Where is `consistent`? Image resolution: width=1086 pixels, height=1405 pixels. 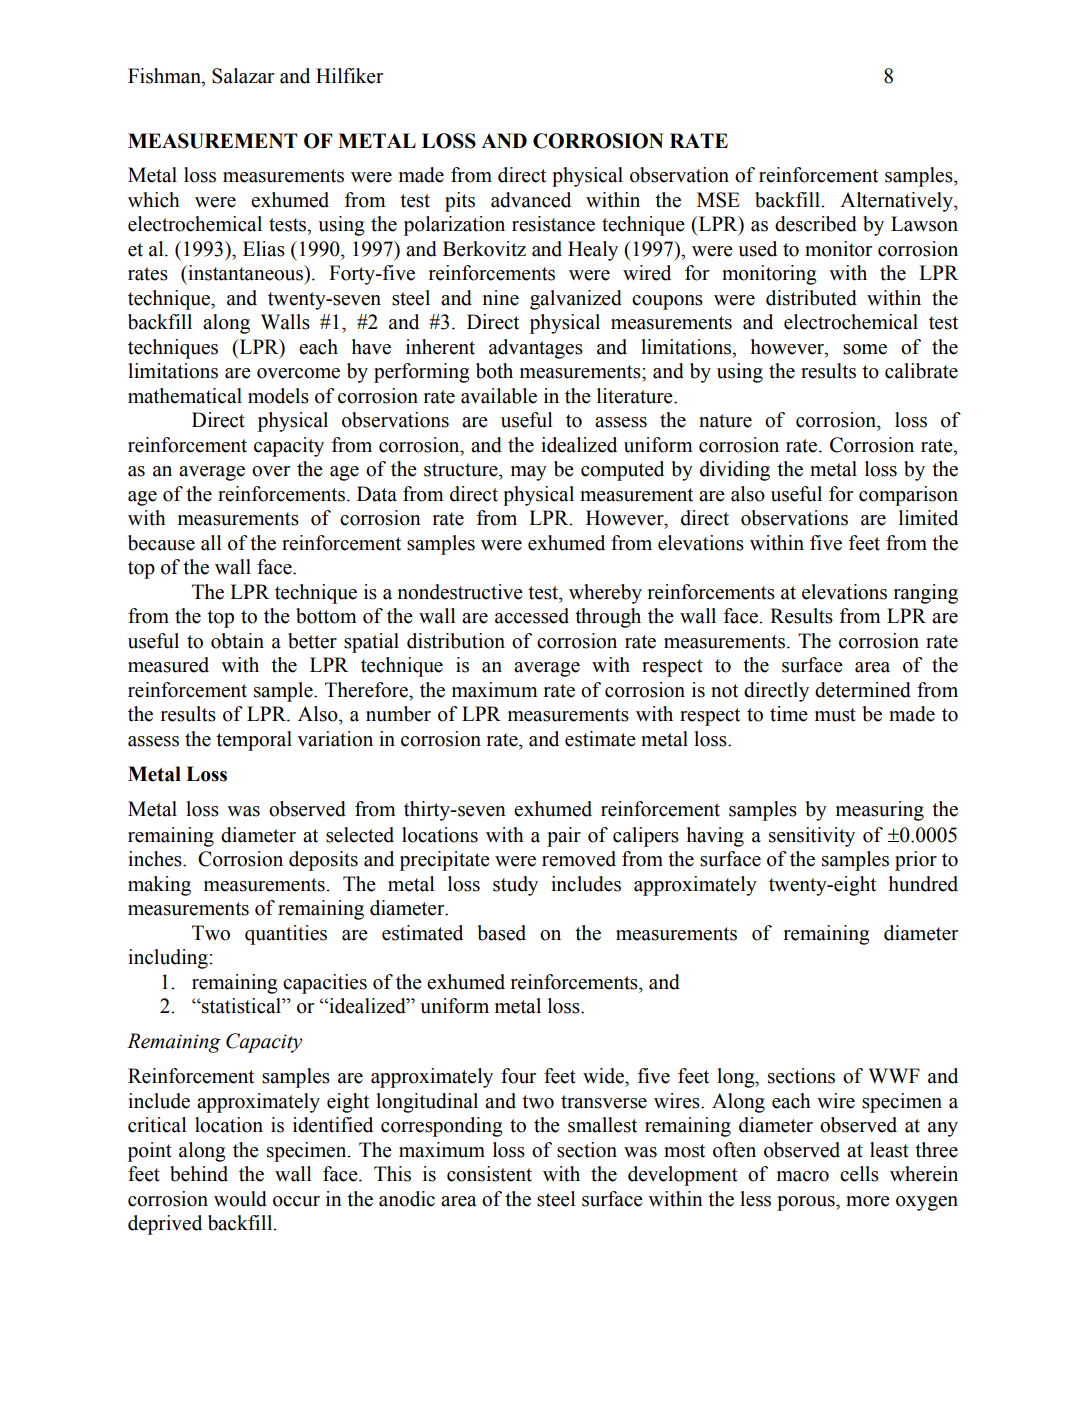 consistent is located at coordinates (489, 1174).
